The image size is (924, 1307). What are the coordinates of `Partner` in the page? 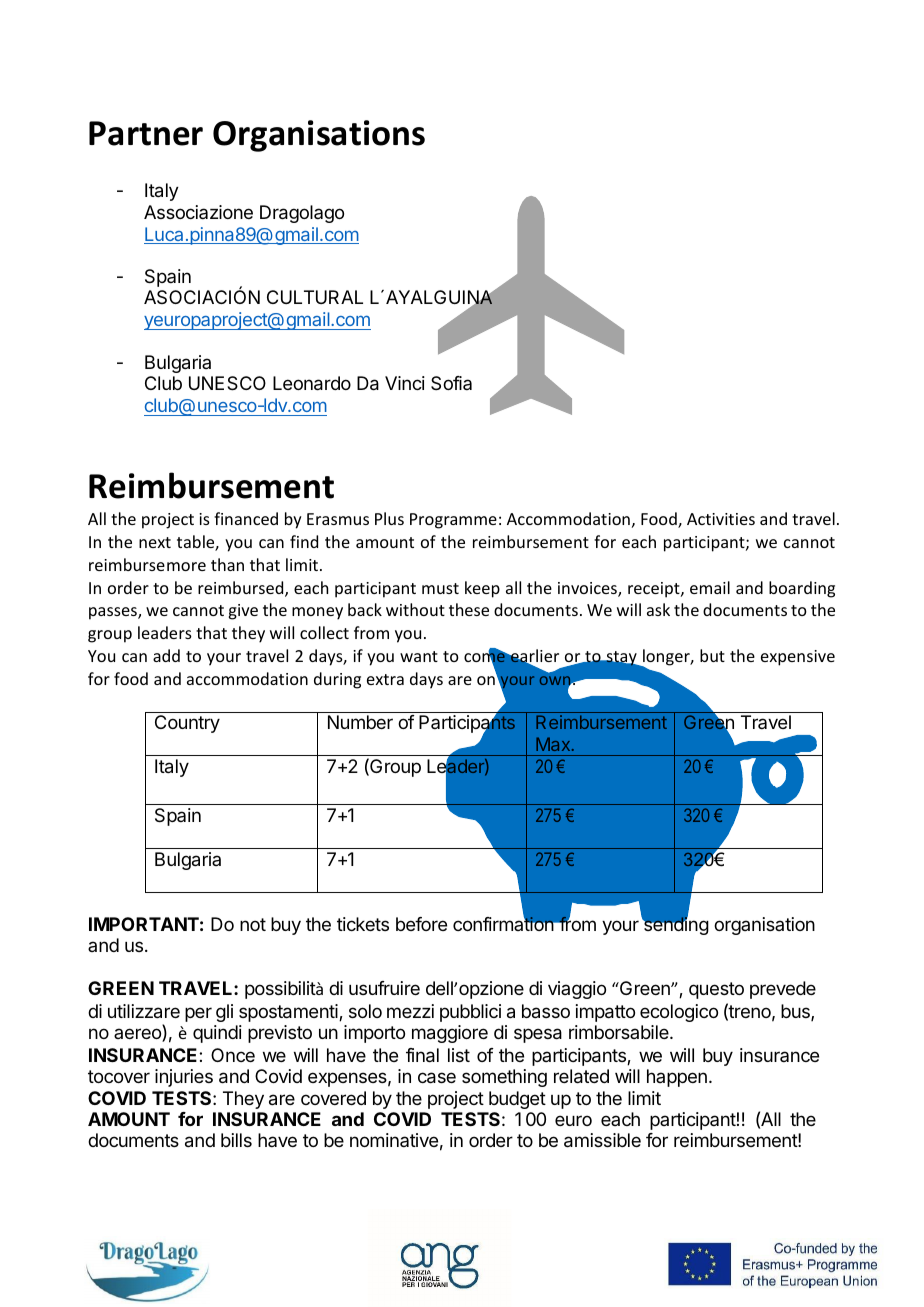 It's located at (146, 133).
